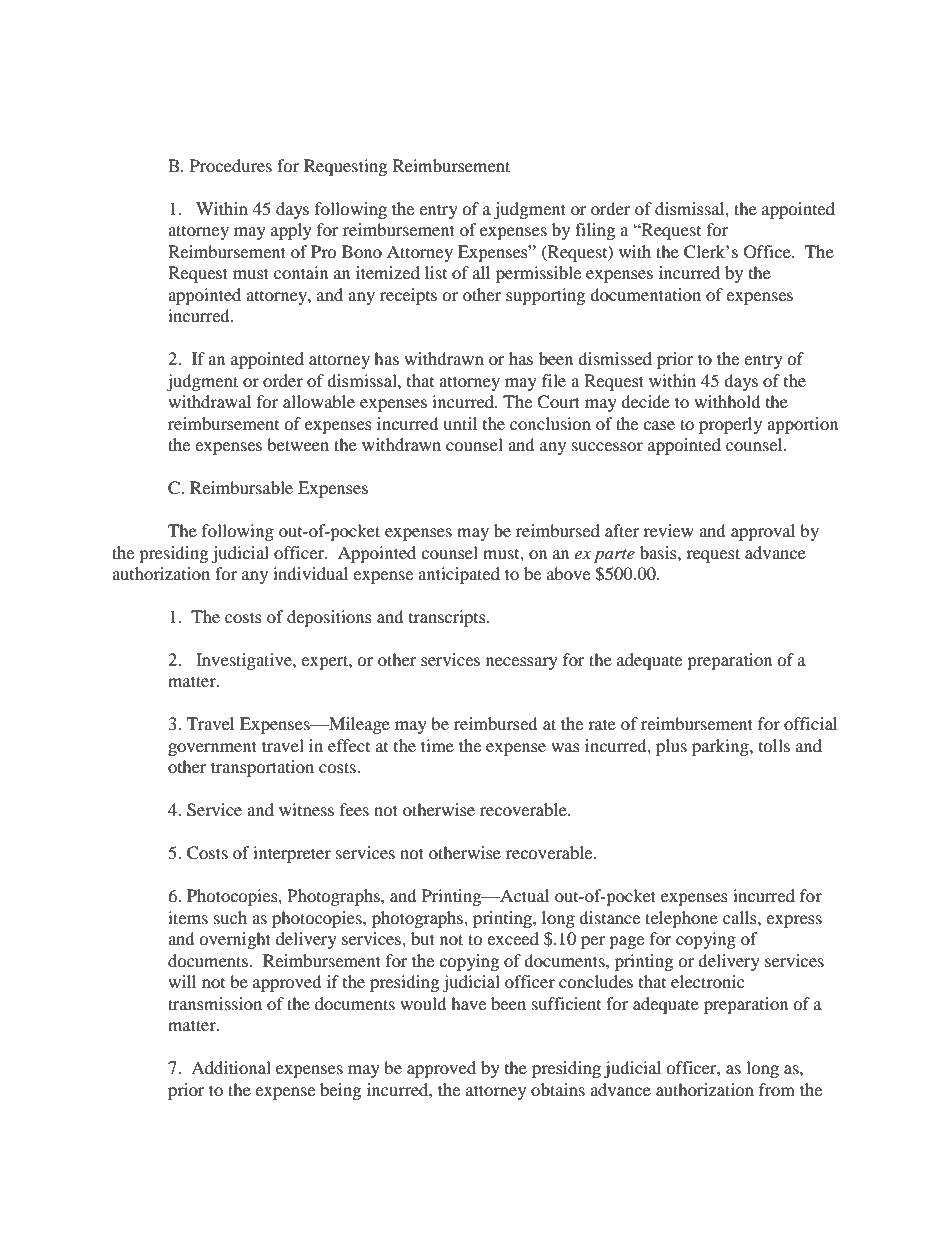 The height and width of the screenshot is (1233, 952). Describe the element at coordinates (595, 231) in the screenshot. I see `filing` at that location.
